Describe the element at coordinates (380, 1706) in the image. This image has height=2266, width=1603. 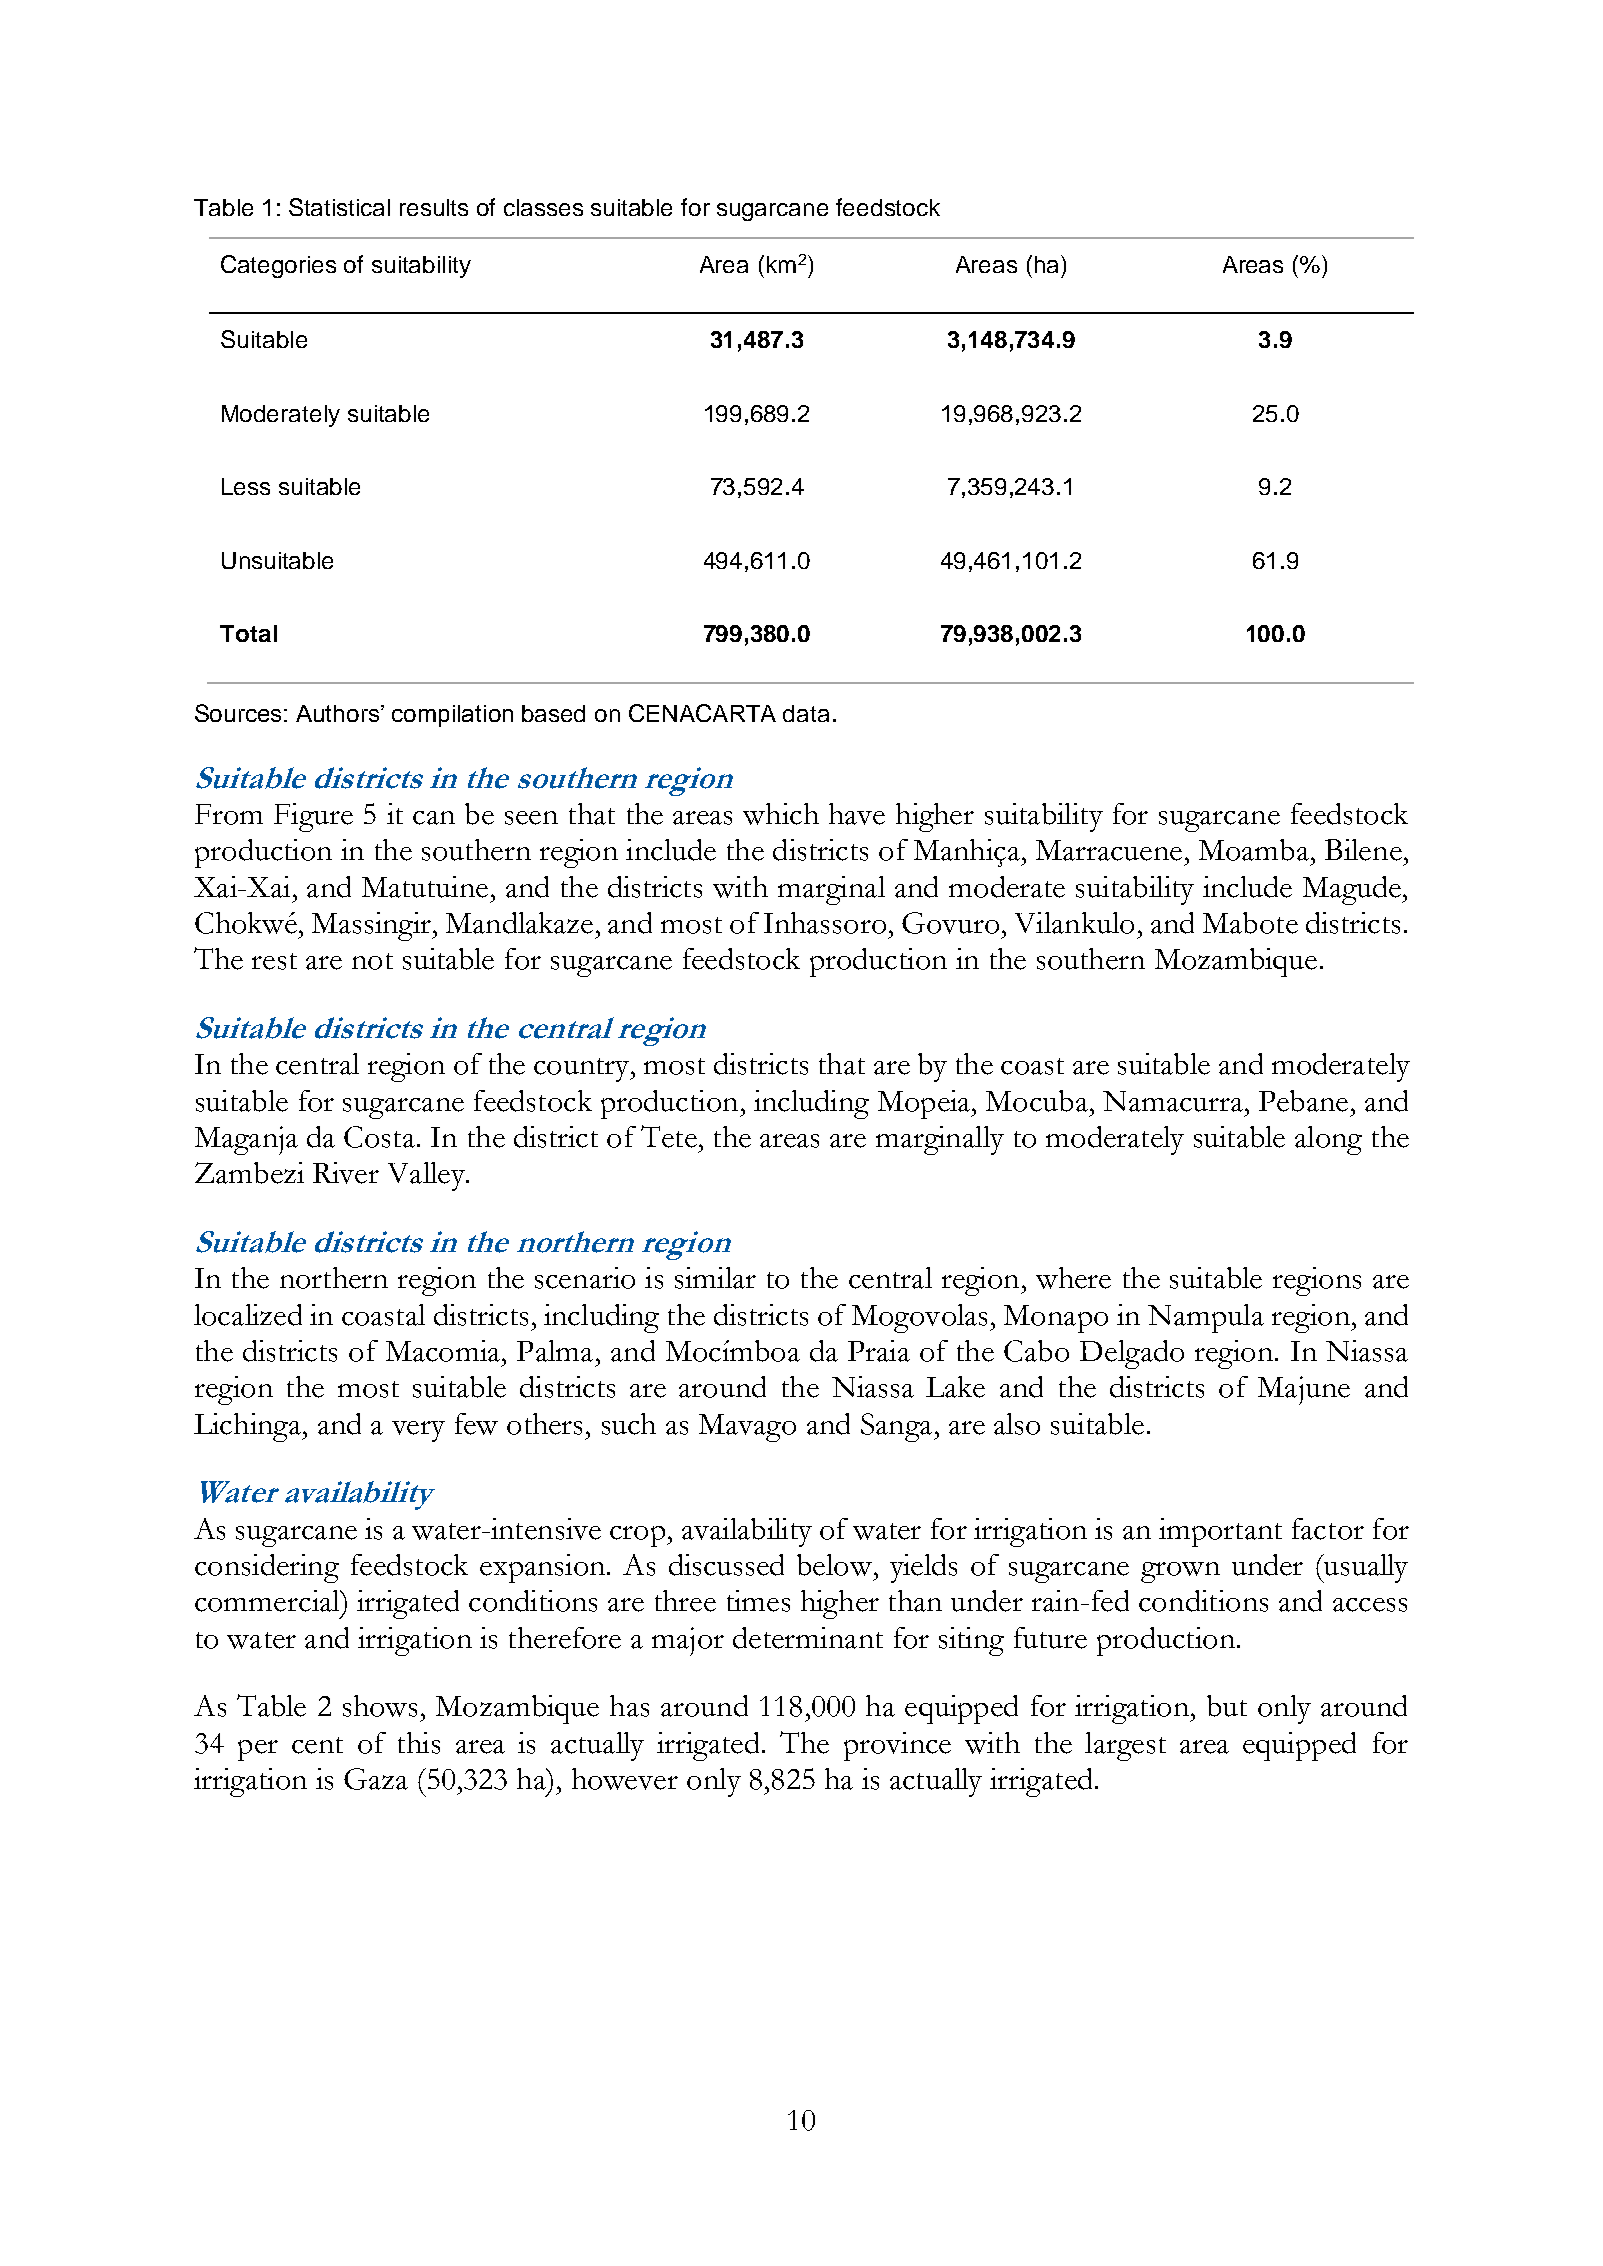
I see `shows` at that location.
